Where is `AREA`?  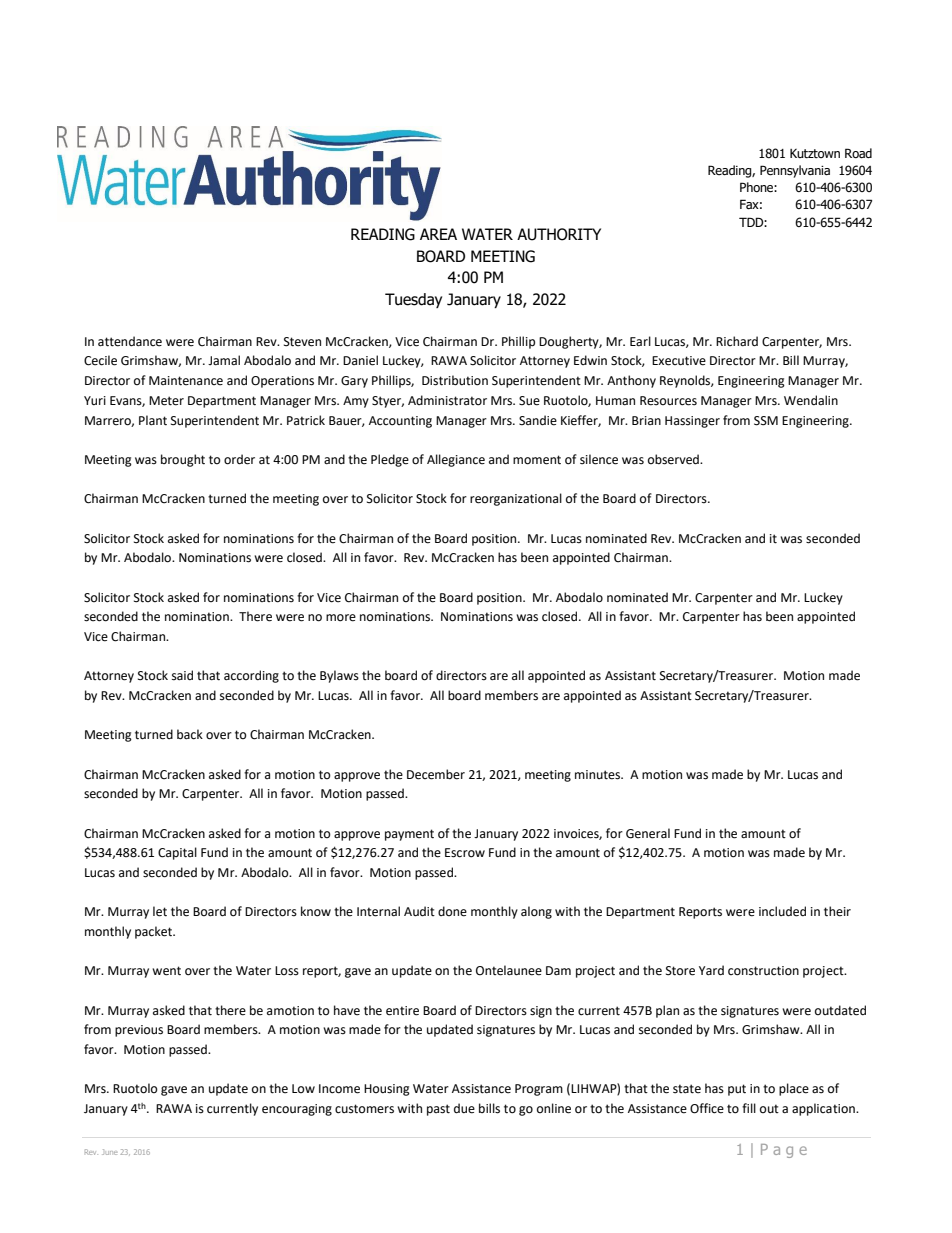 AREA is located at coordinates (438, 234).
